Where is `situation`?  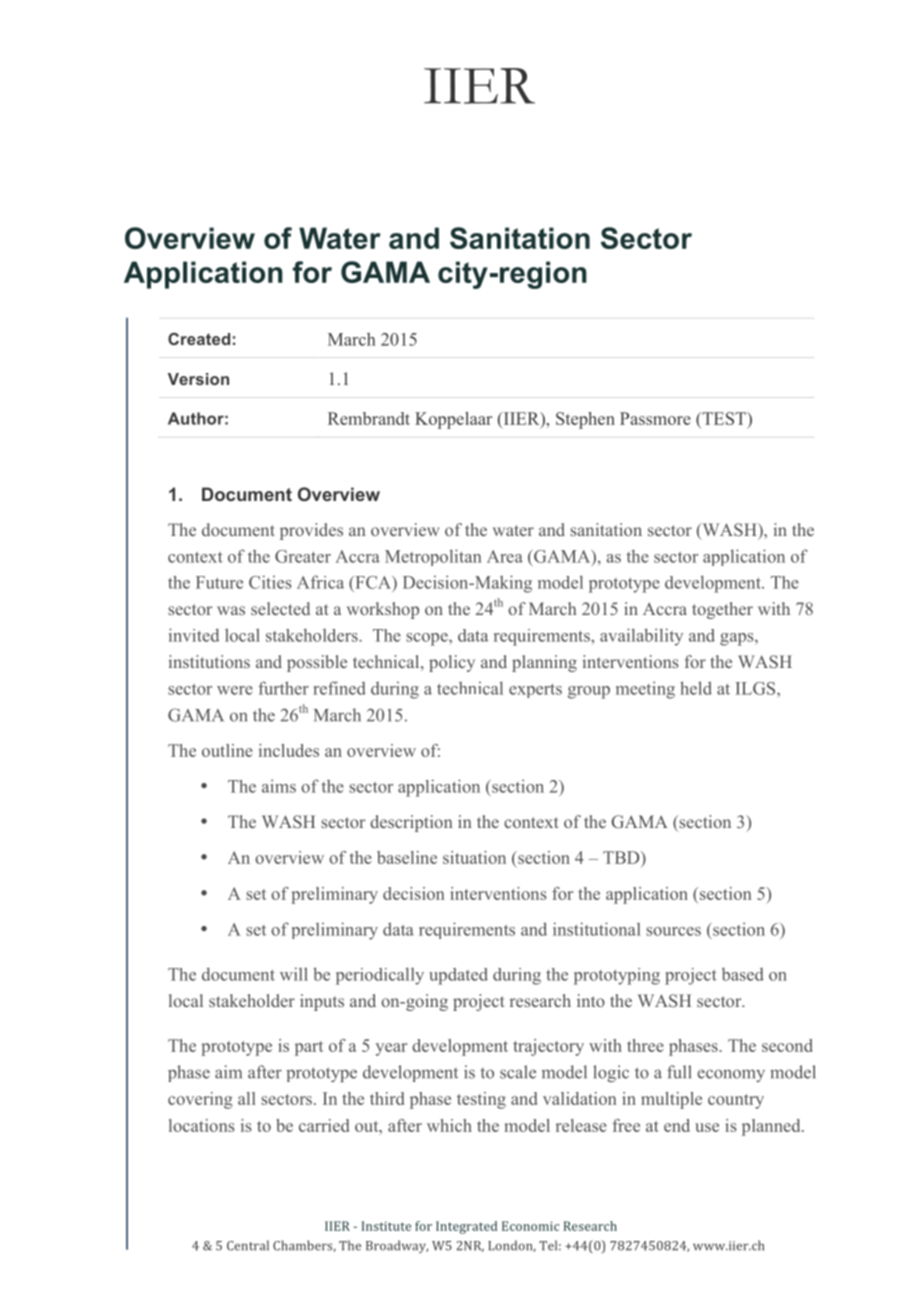
situation is located at coordinates (474, 857).
